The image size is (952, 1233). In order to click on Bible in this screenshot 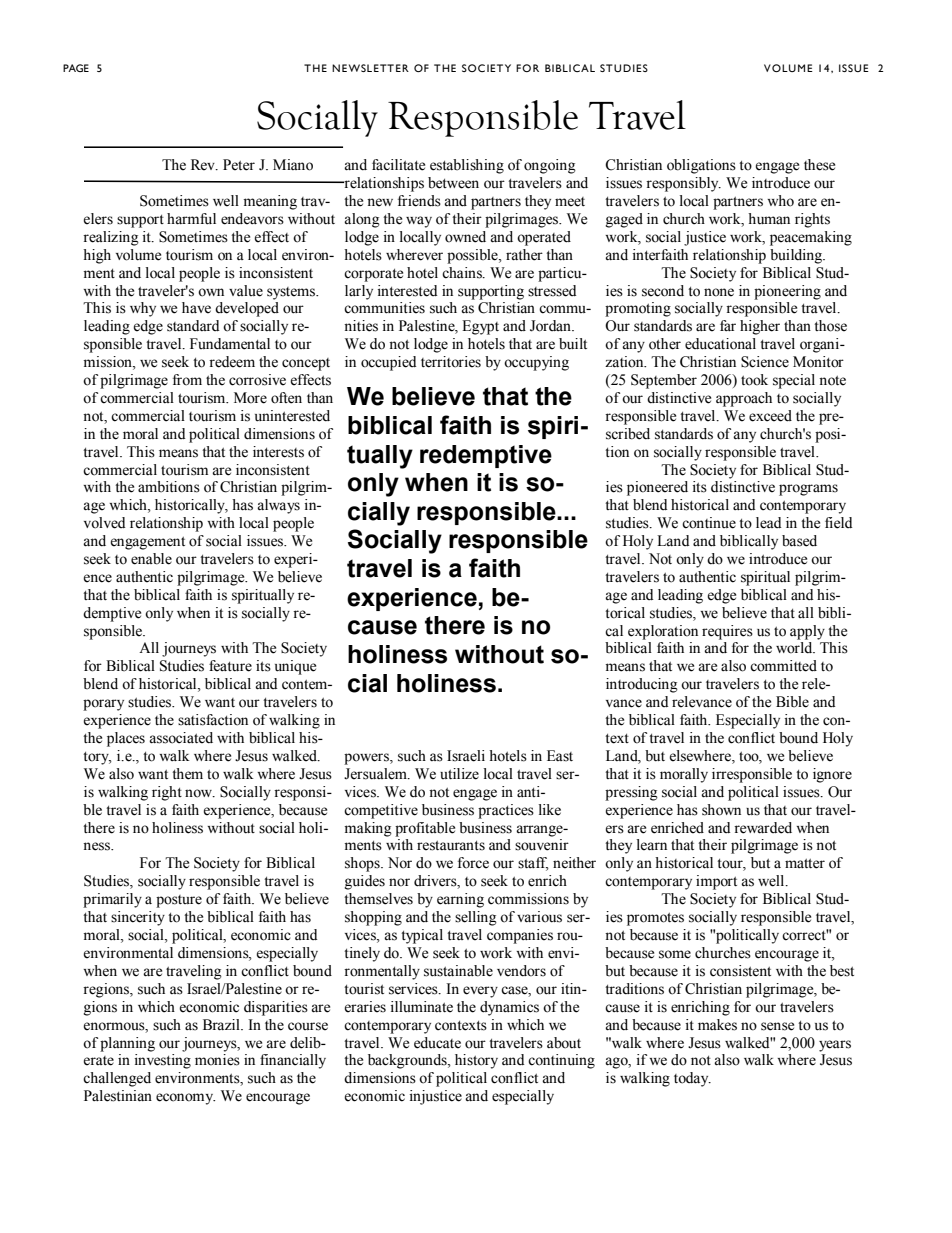, I will do `click(792, 702)`.
